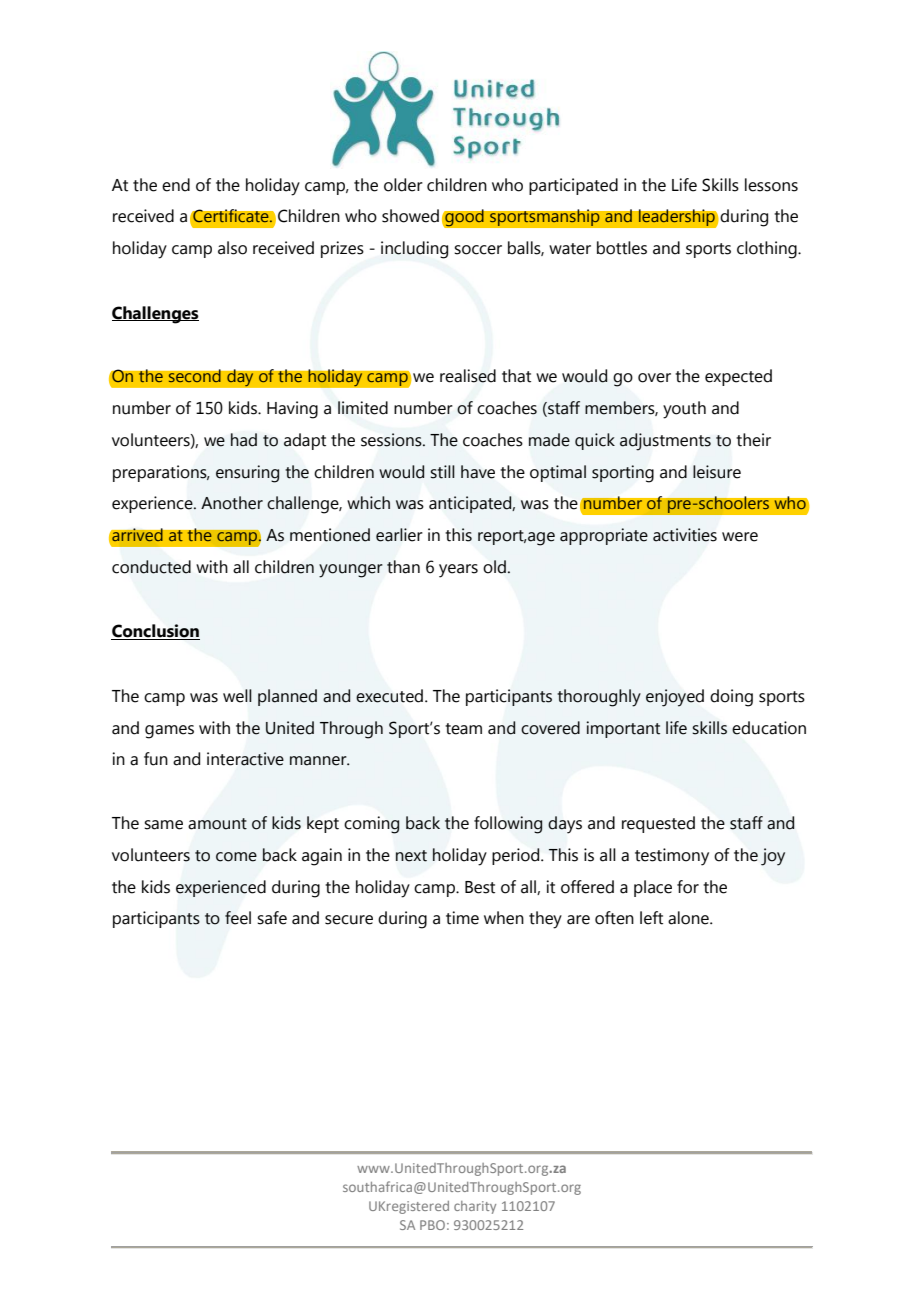  Describe the element at coordinates (478, 250) in the screenshot. I see `soccer` at that location.
